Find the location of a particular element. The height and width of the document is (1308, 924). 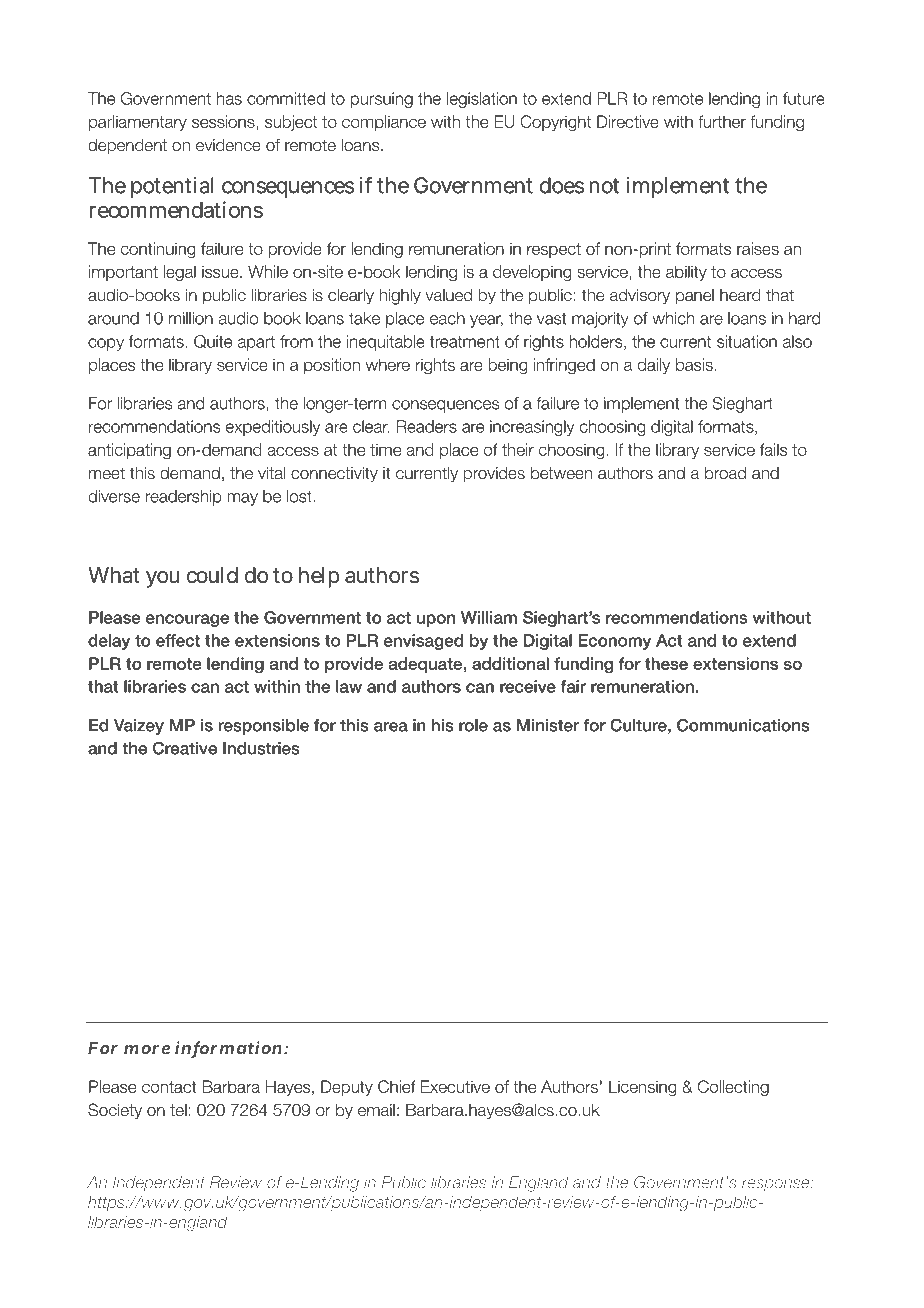

envisaged is located at coordinates (423, 642).
